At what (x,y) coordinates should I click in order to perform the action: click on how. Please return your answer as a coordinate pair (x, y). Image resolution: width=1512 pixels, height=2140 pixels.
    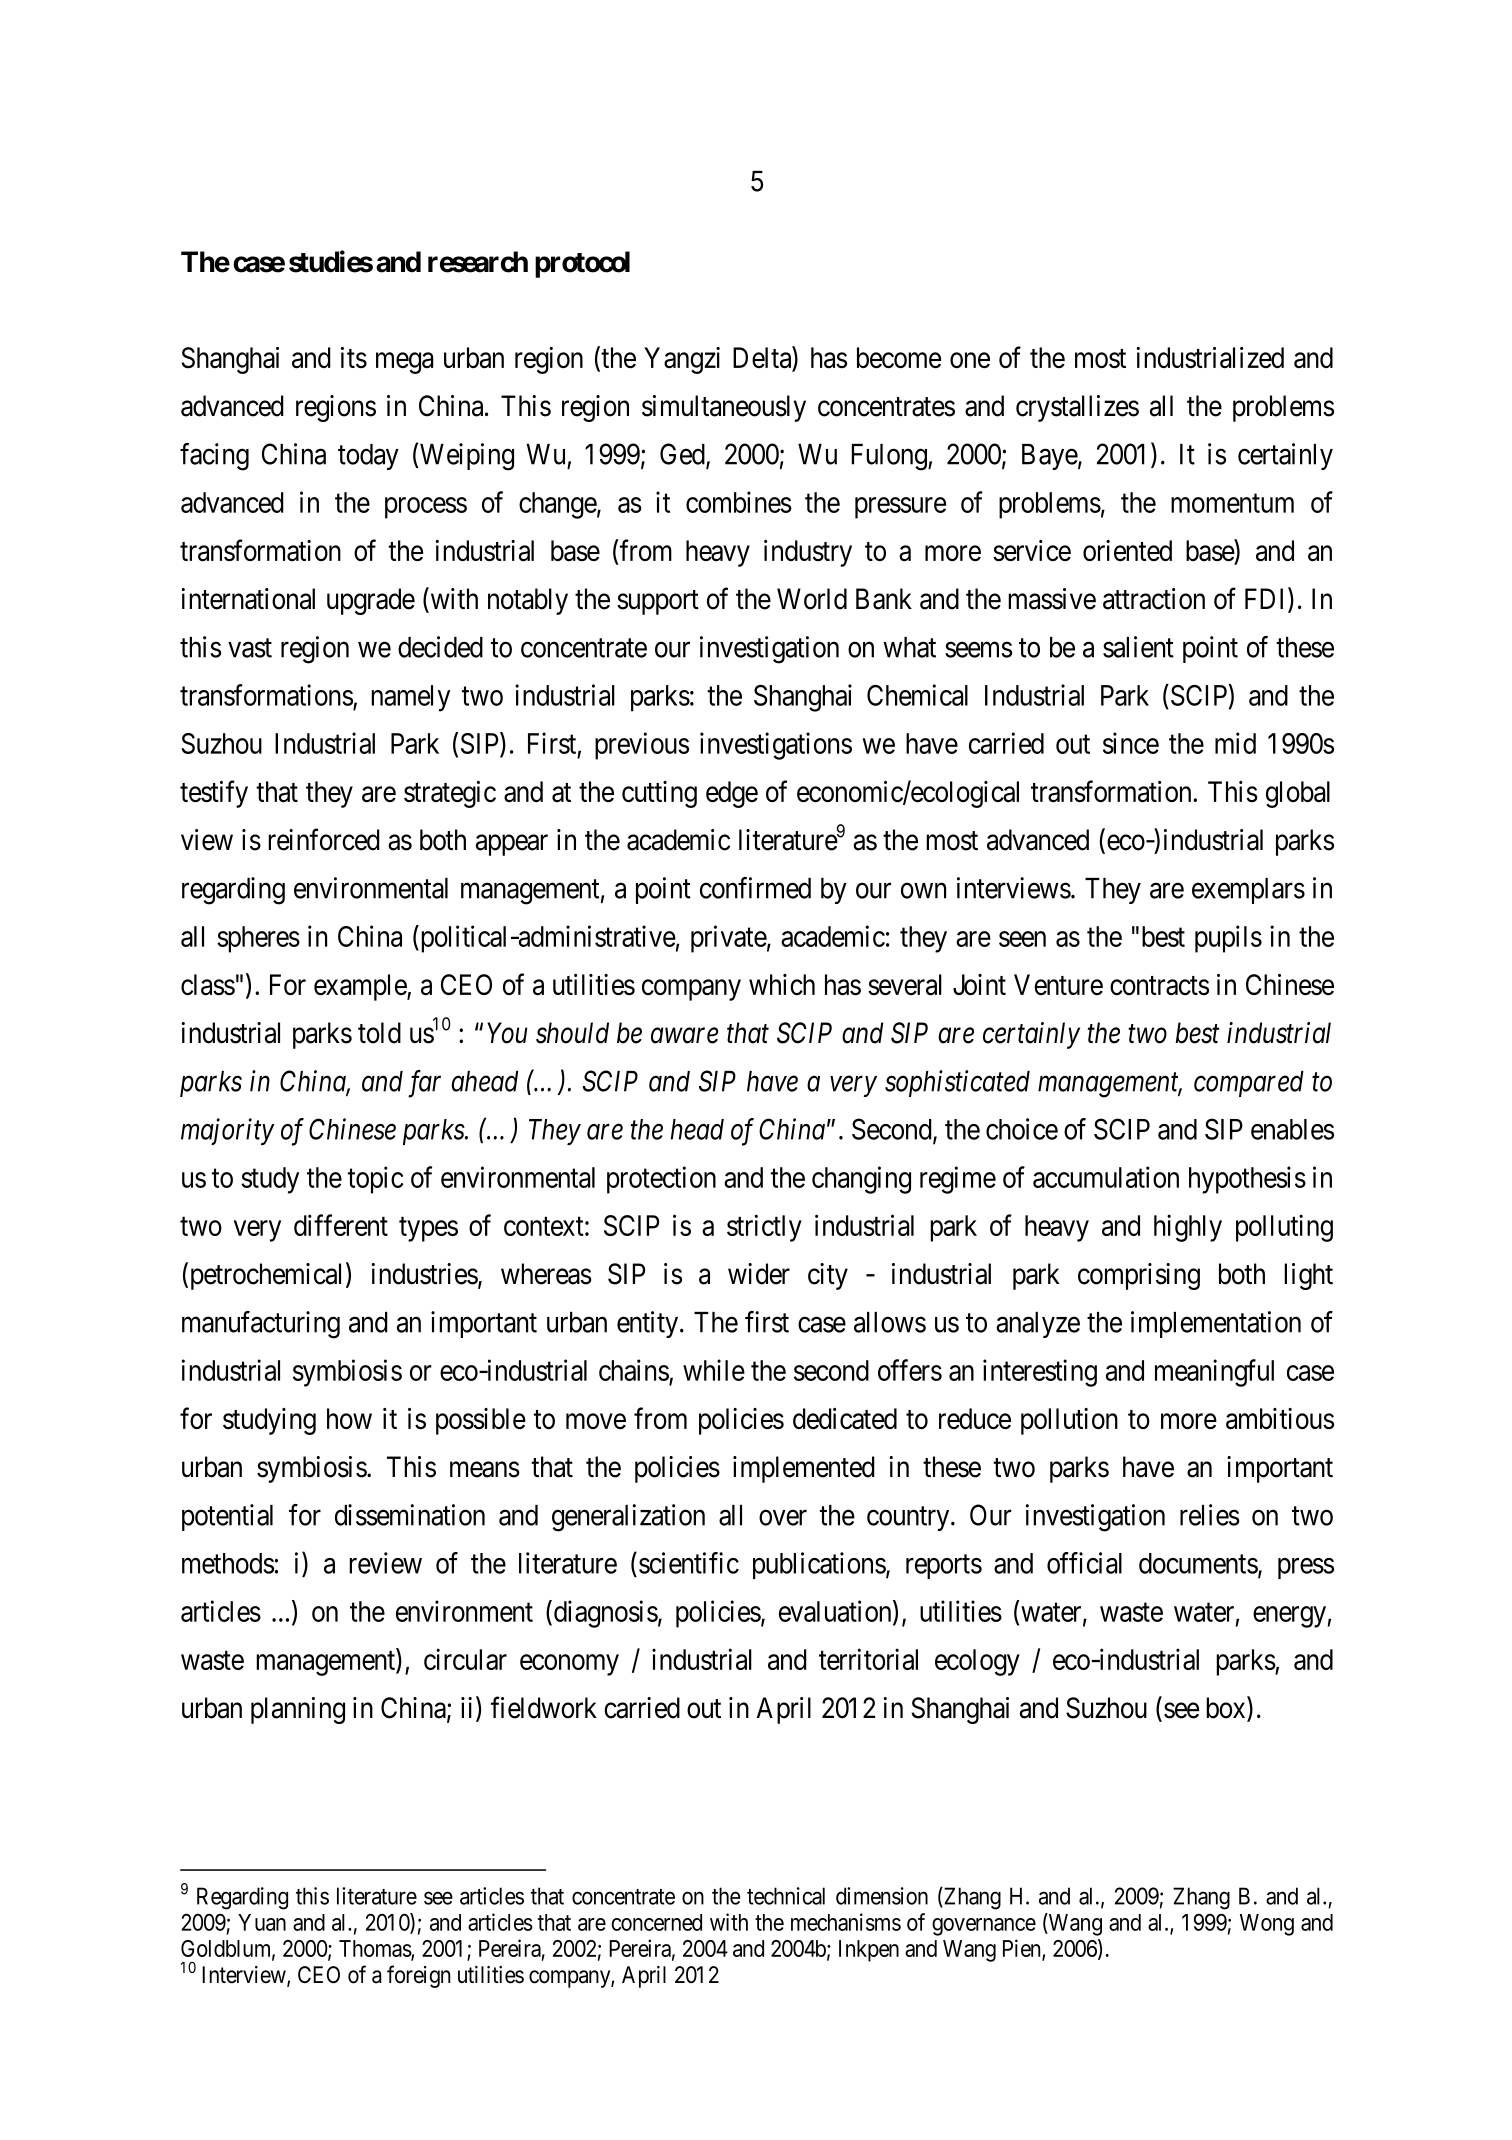
    Looking at the image, I should click on (349, 1418).
